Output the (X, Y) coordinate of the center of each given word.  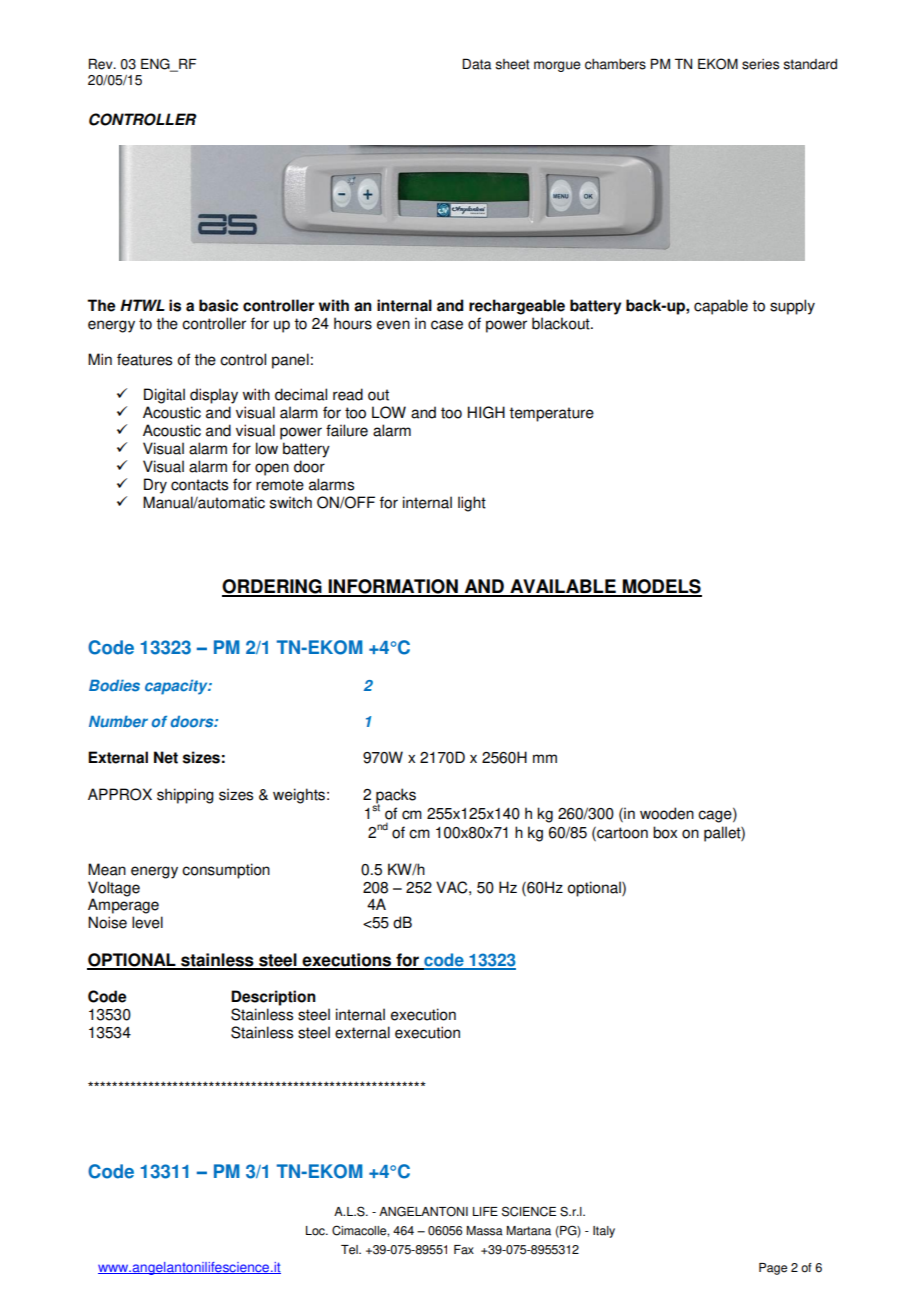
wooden (667, 813)
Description (273, 998)
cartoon (621, 832)
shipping (185, 796)
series (760, 64)
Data (476, 64)
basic (218, 305)
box (665, 832)
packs (395, 797)
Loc (316, 1231)
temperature (551, 414)
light (472, 504)
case (447, 325)
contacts (199, 485)
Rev (102, 64)
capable (721, 307)
